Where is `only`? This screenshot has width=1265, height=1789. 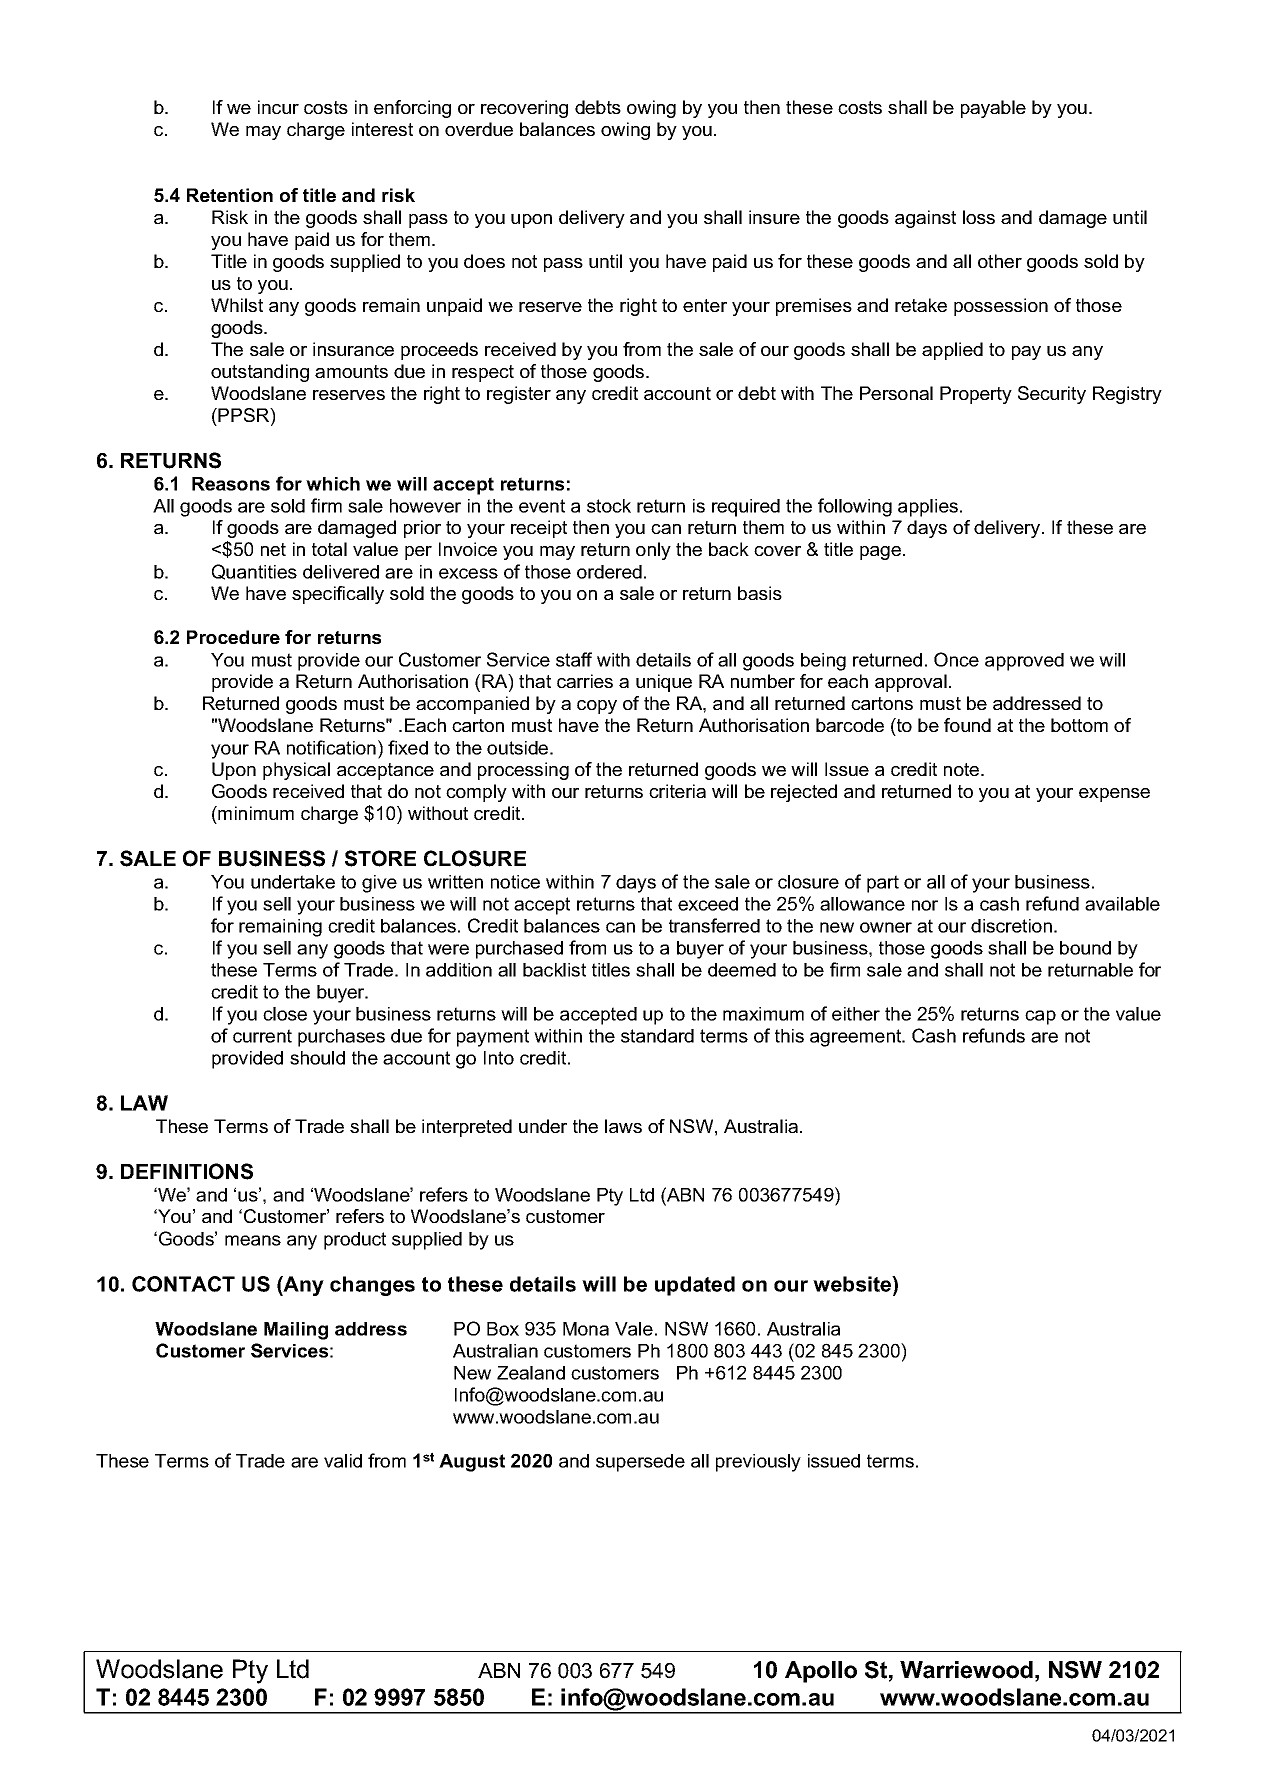
only is located at coordinates (653, 551).
